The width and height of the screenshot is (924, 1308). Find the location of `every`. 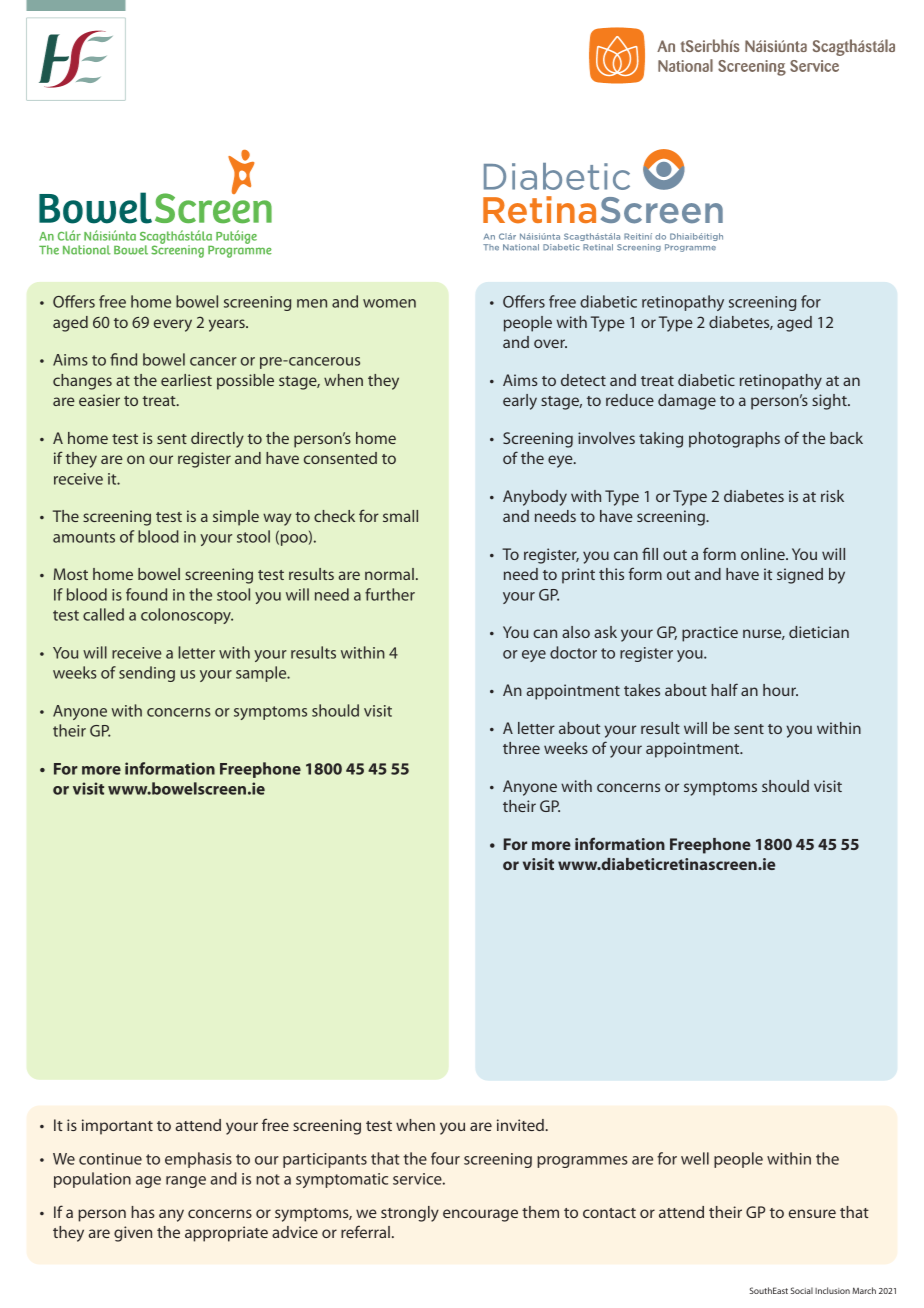

every is located at coordinates (173, 325).
